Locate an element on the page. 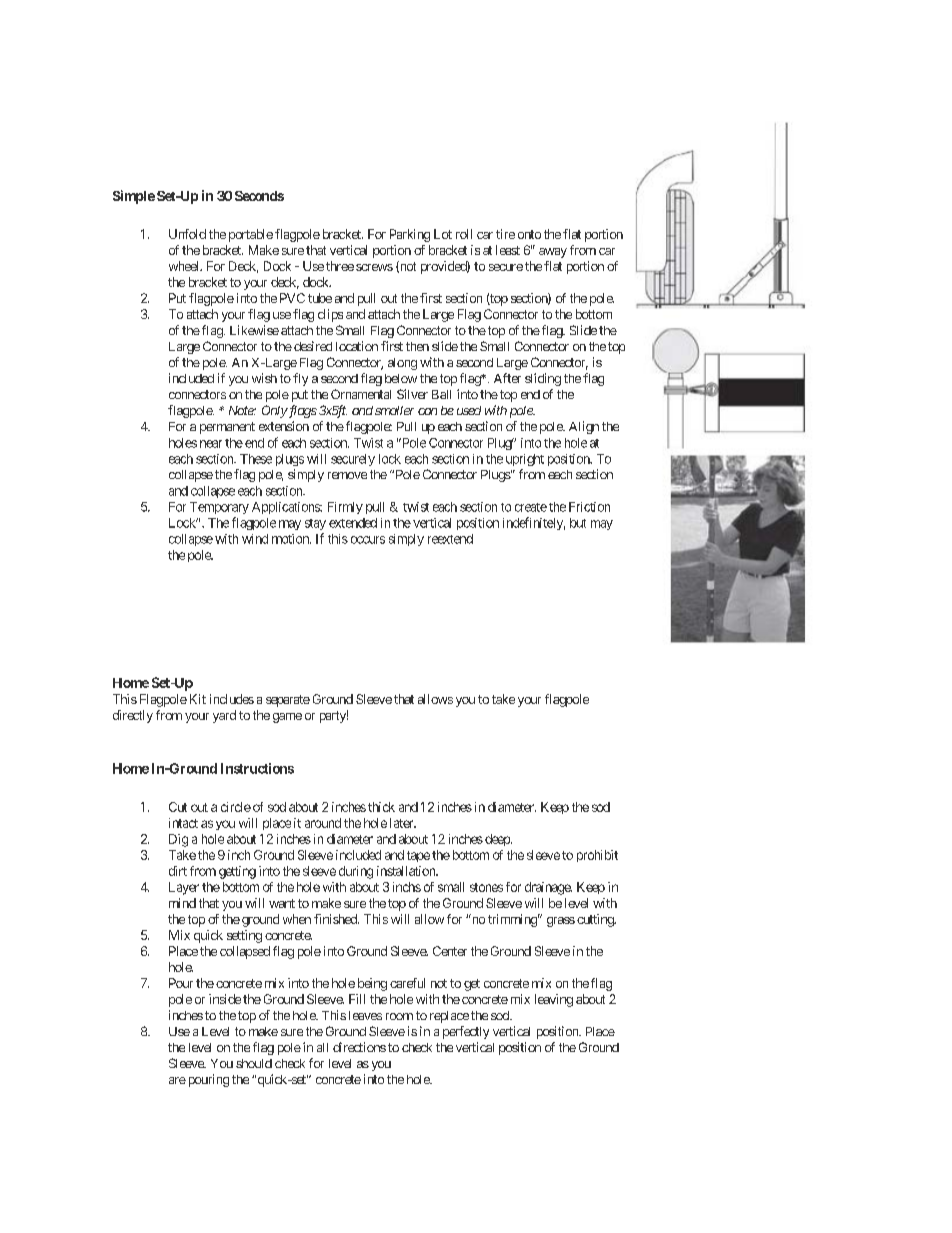 This image has height=1233, width=952. inside is located at coordinates (225, 999).
